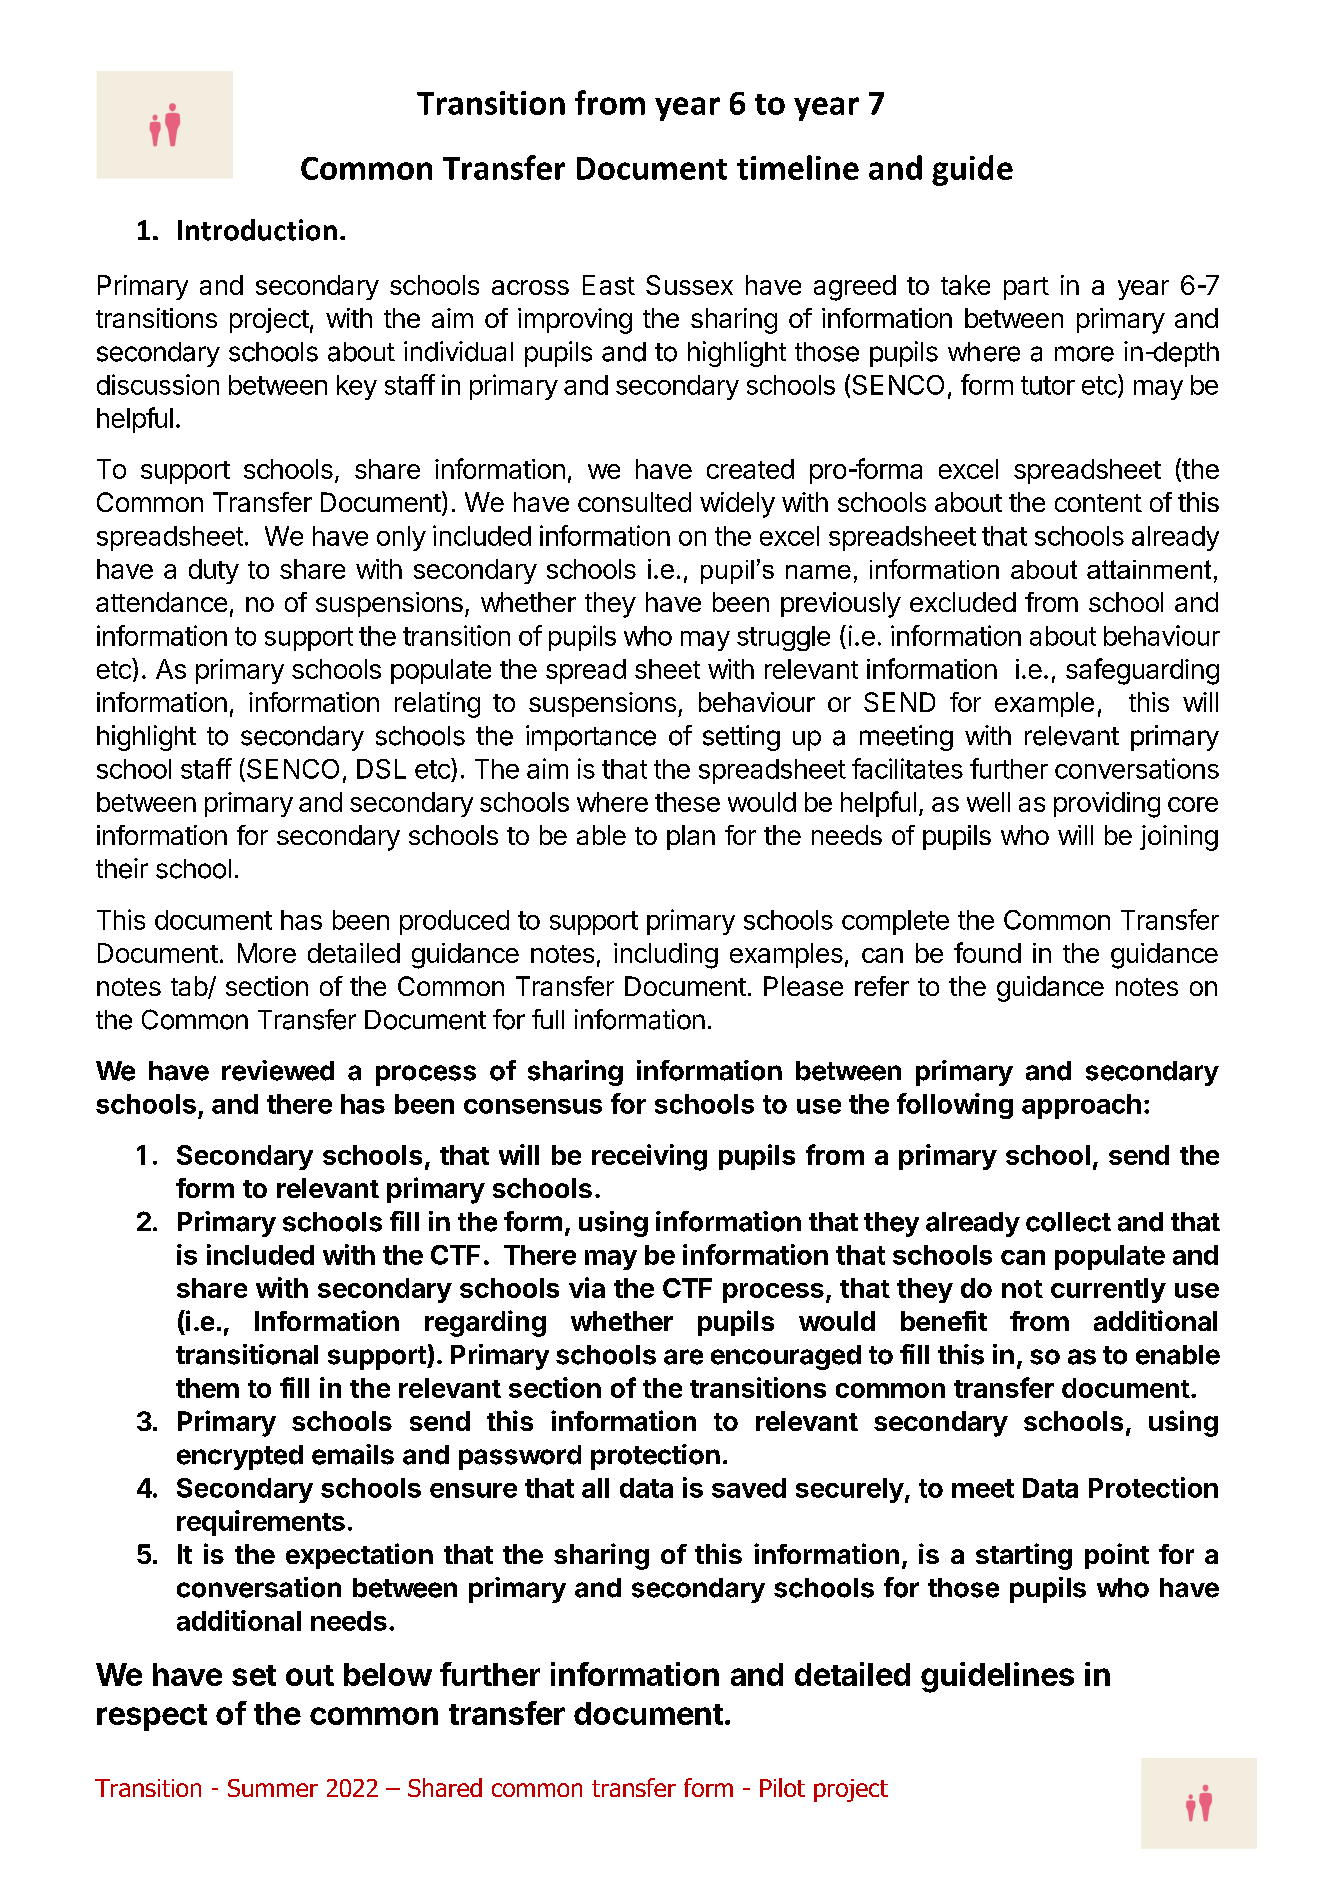 The width and height of the screenshot is (1330, 1881). Describe the element at coordinates (634, 502) in the screenshot. I see `consulted` at that location.
